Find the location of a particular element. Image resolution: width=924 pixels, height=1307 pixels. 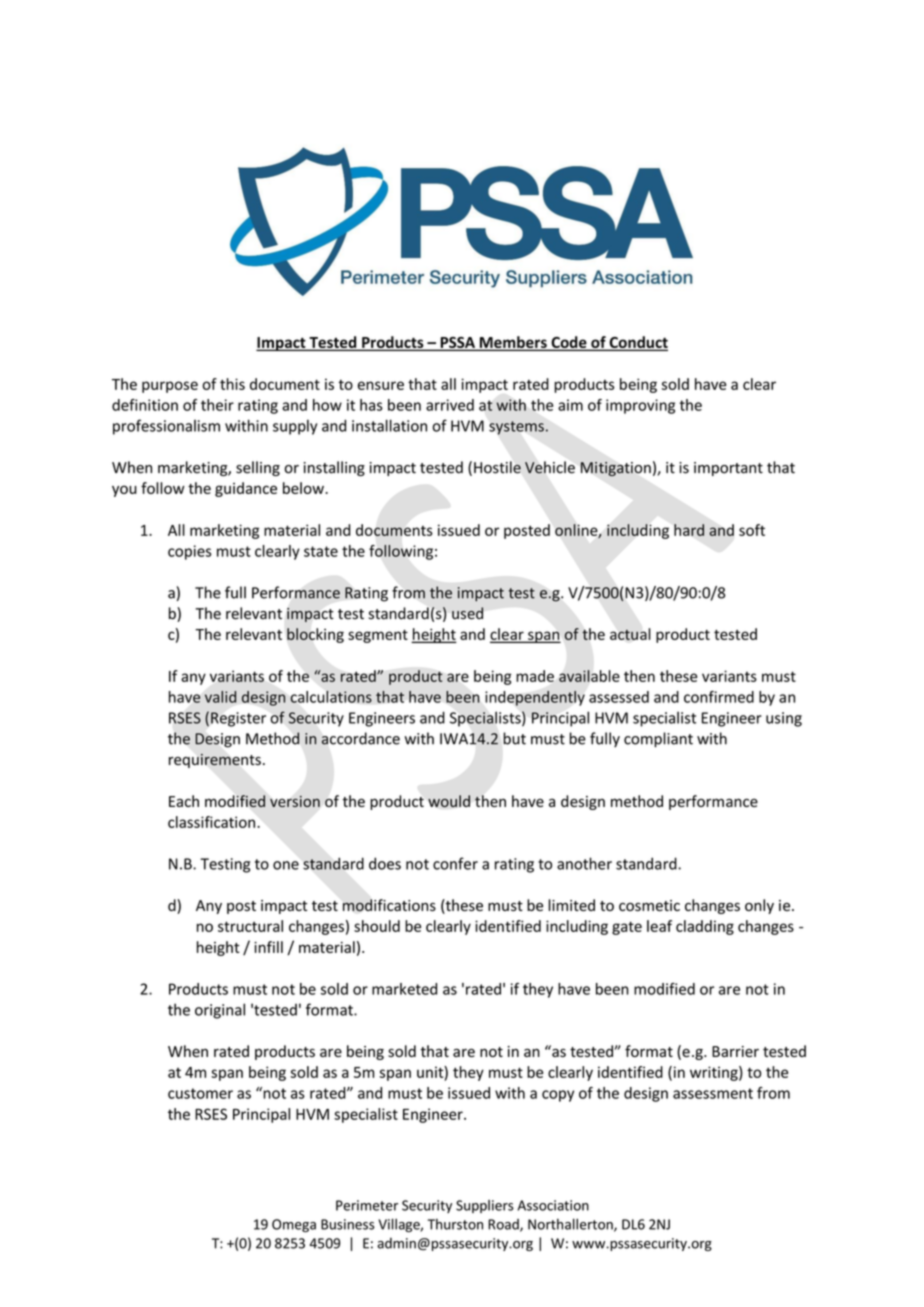

this is located at coordinates (232, 384).
